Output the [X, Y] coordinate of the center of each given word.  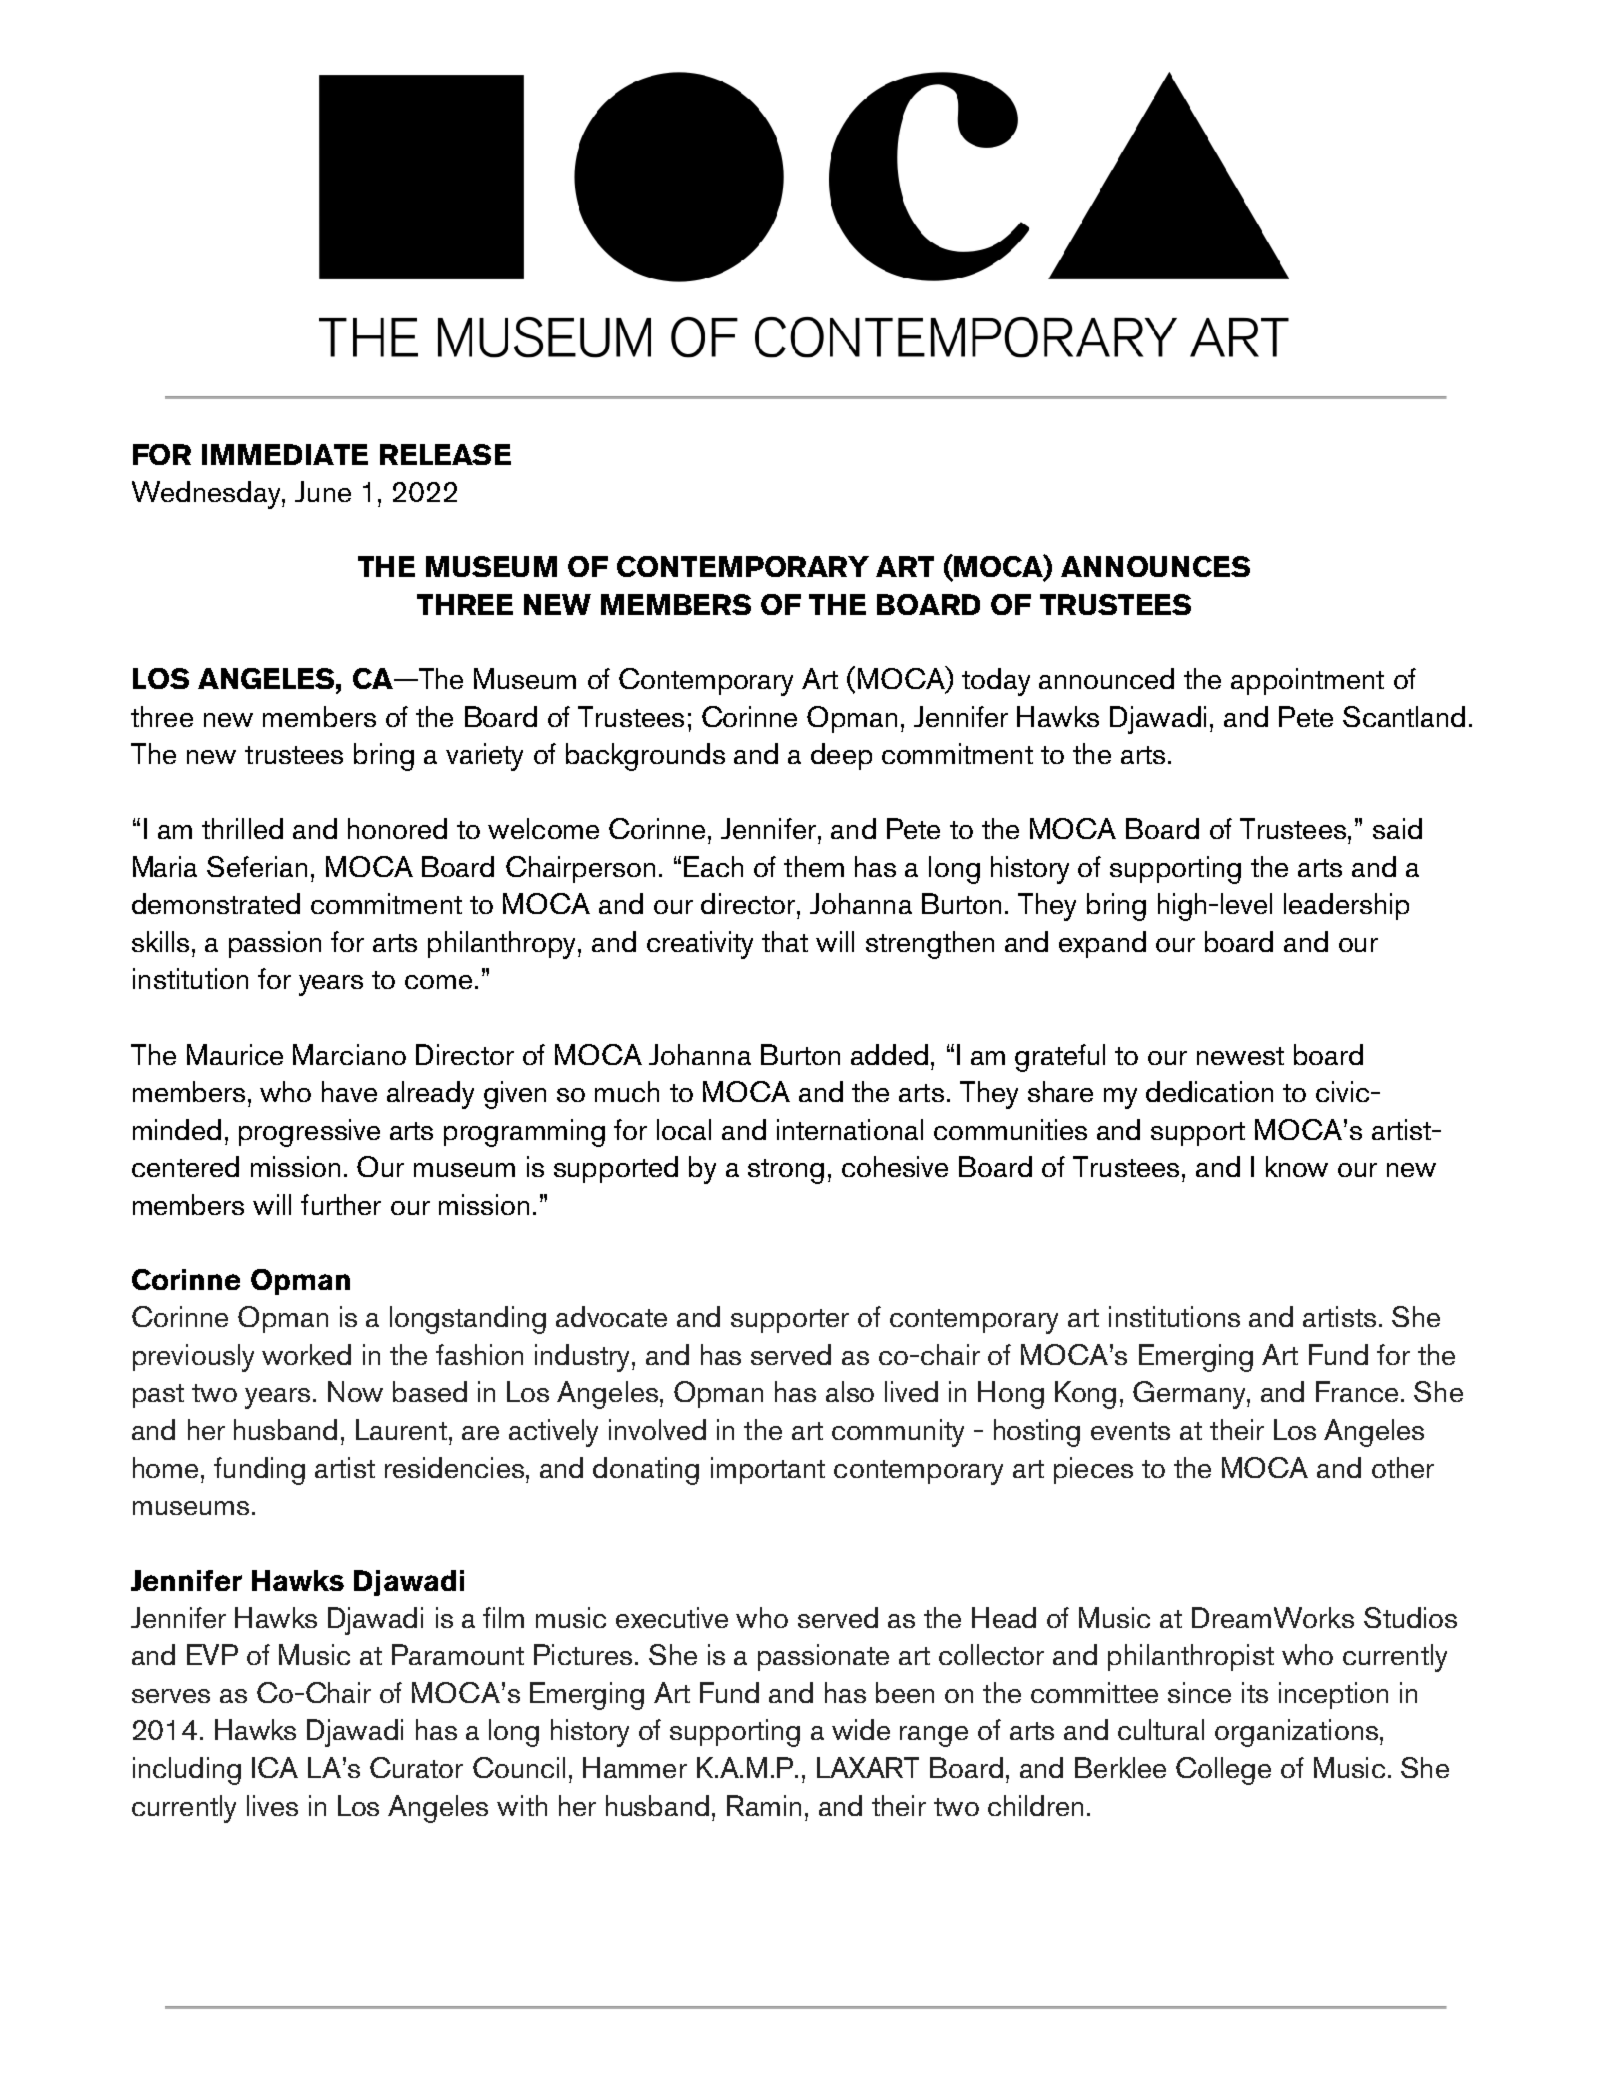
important [768, 1470]
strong [786, 1171]
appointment [1307, 681]
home [167, 1467]
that [785, 941]
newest [1240, 1056]
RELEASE [445, 454]
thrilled [242, 828]
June [323, 491]
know [1297, 1166]
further [341, 1204]
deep [841, 756]
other [1403, 1467]
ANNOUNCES [1155, 566]
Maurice [235, 1054]
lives [272, 1805]
